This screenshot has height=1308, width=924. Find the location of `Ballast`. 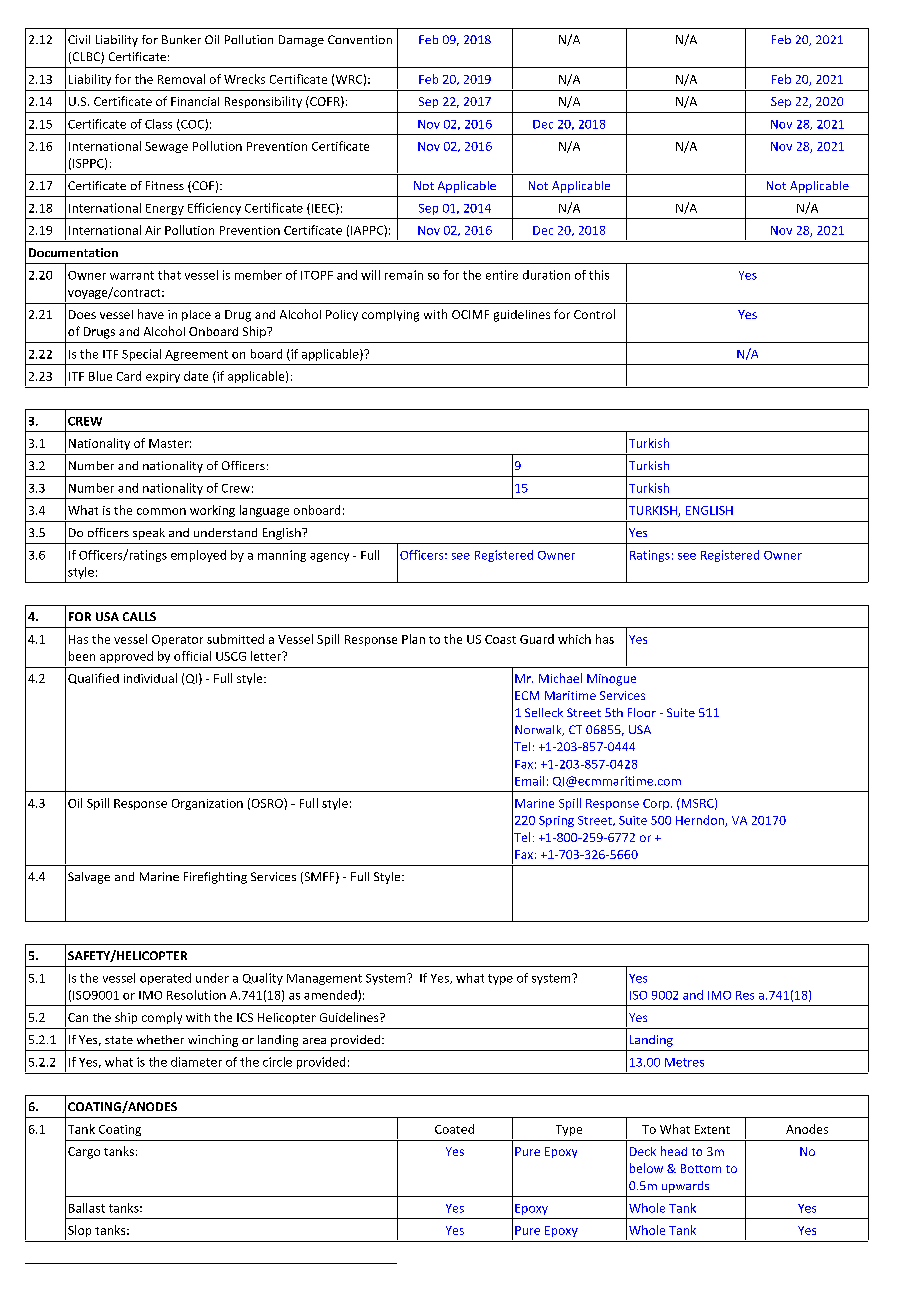

Ballast is located at coordinates (87, 1208).
